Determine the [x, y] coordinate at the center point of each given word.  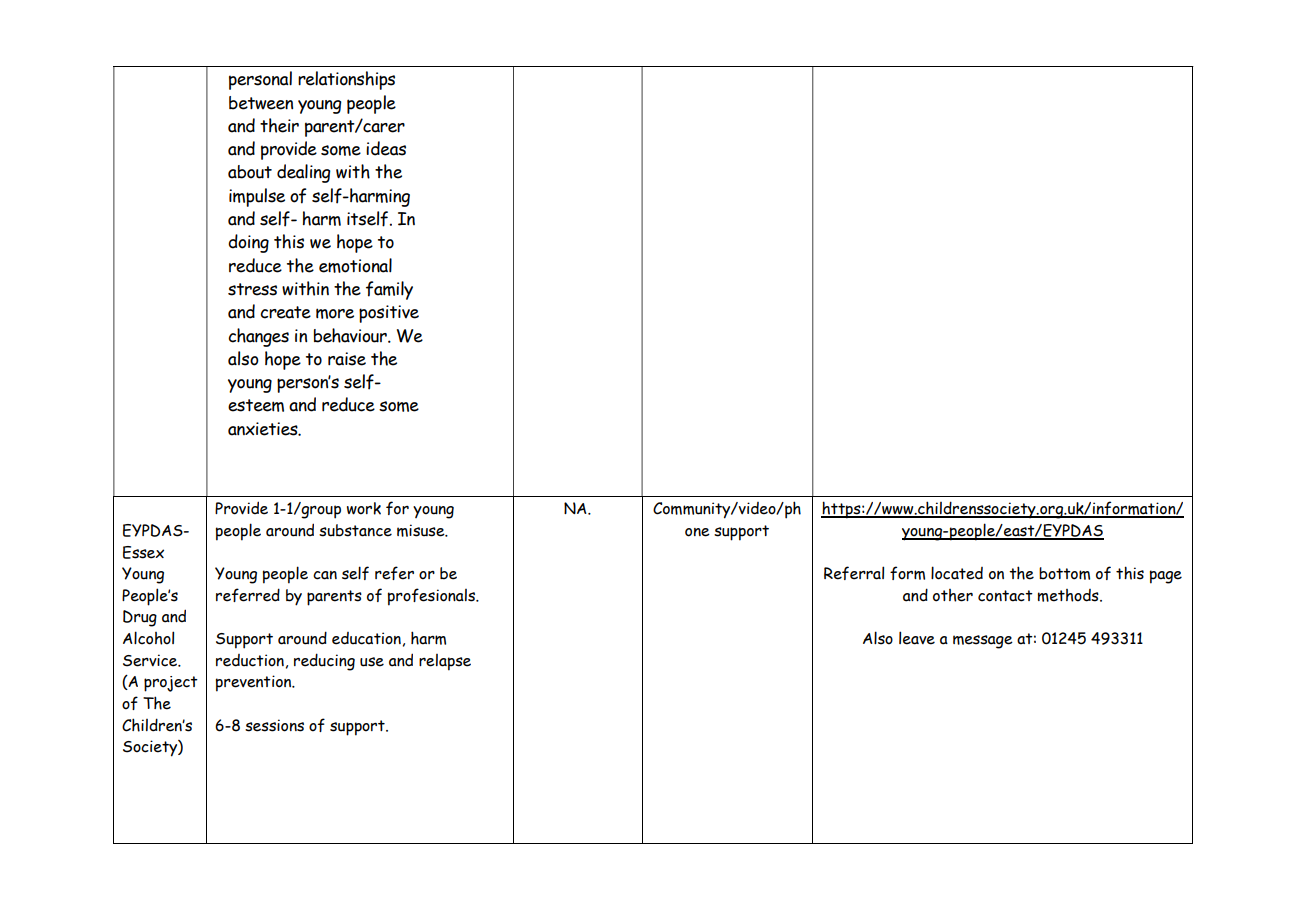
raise [347, 359]
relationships [346, 80]
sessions [274, 725]
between [261, 103]
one [697, 532]
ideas [386, 148]
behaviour [351, 335]
